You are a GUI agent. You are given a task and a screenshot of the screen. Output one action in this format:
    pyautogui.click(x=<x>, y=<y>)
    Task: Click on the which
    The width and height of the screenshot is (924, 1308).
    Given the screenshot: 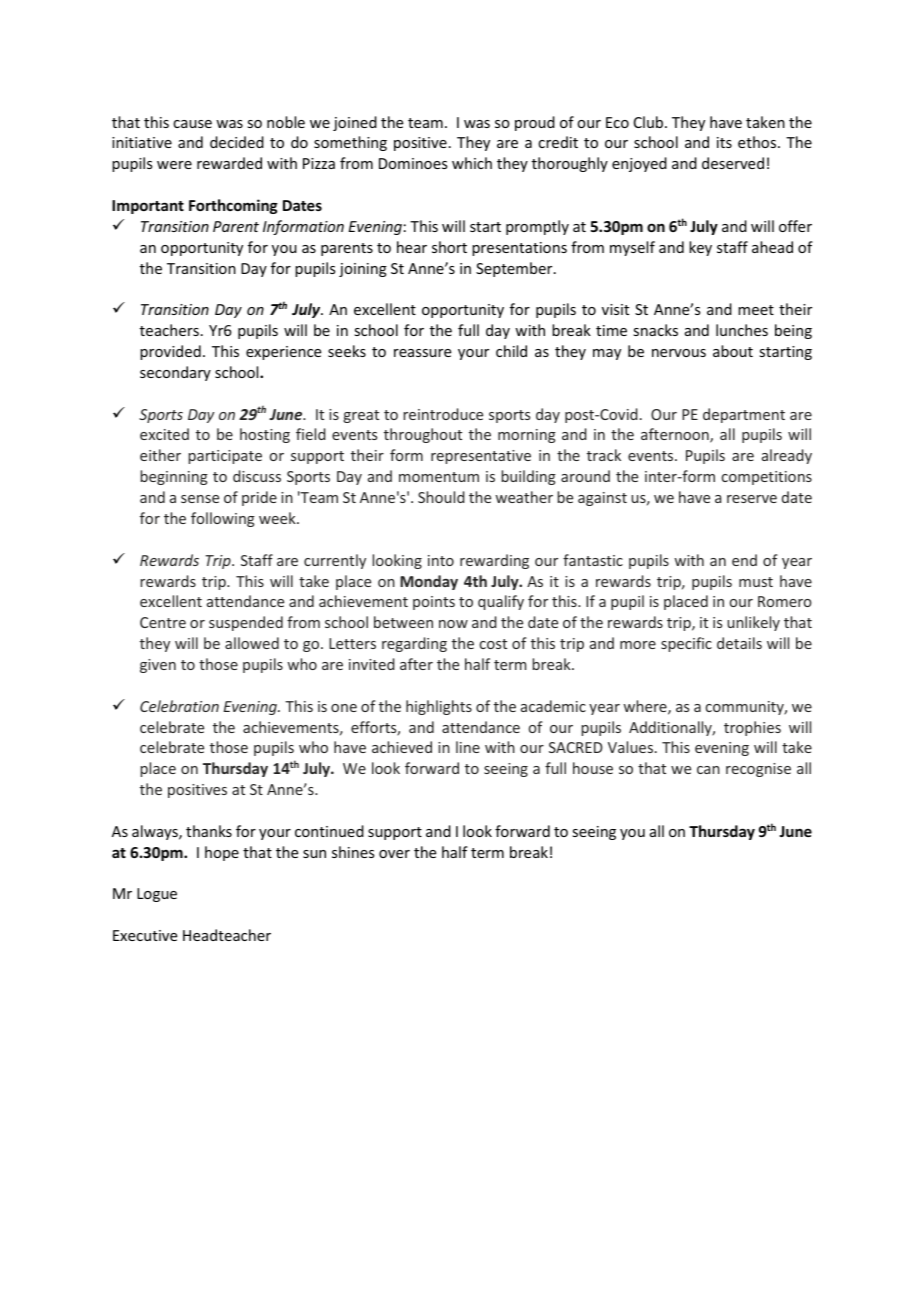 What is the action you would take?
    pyautogui.click(x=472, y=163)
